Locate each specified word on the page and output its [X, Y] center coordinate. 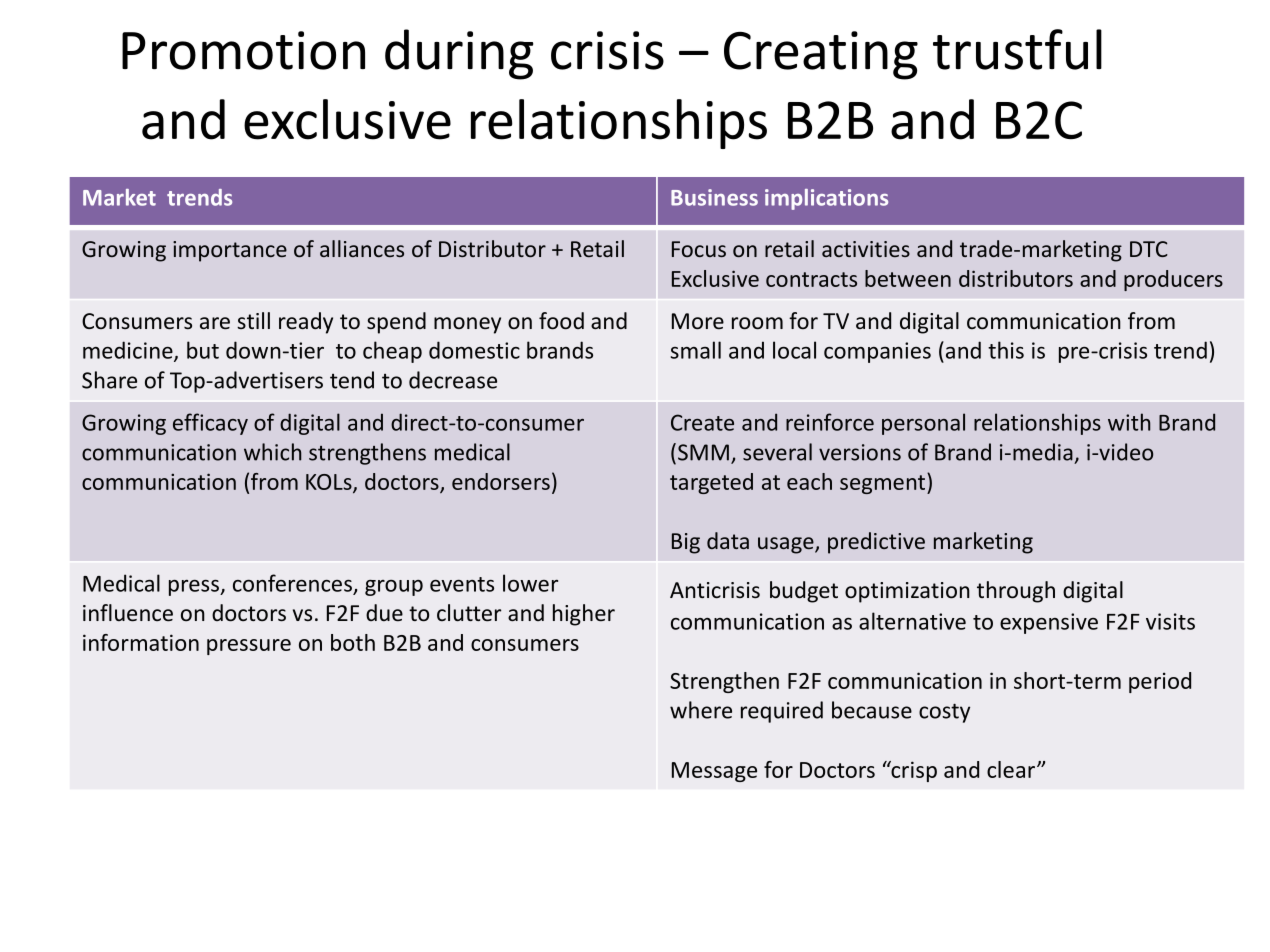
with [1129, 422]
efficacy [210, 424]
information [141, 642]
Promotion [243, 50]
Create [702, 422]
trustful [1017, 49]
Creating [821, 55]
